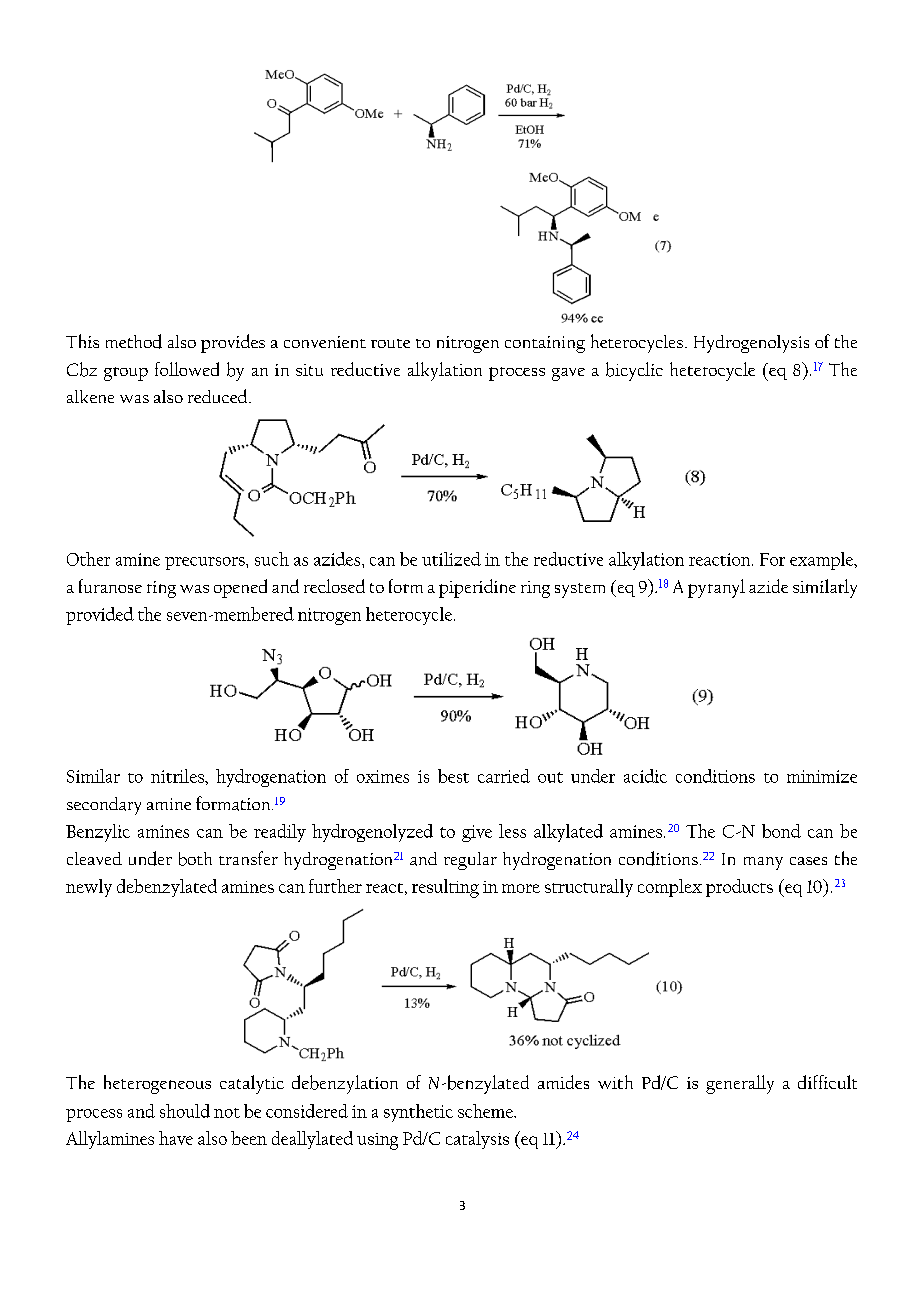 Image resolution: width=924 pixels, height=1308 pixels. I want to click on gave, so click(568, 374).
